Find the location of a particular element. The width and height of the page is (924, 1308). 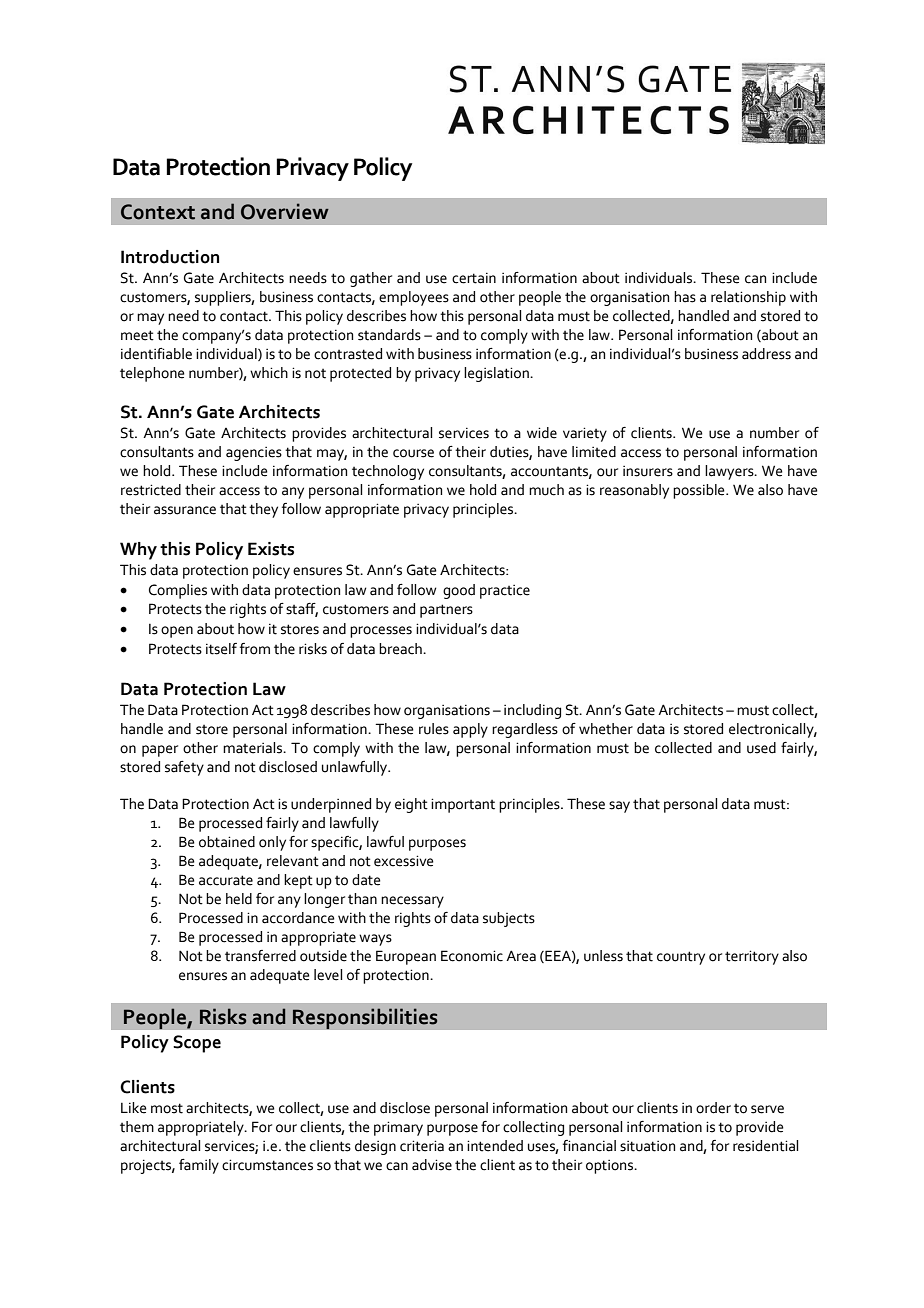

itself is located at coordinates (221, 649).
